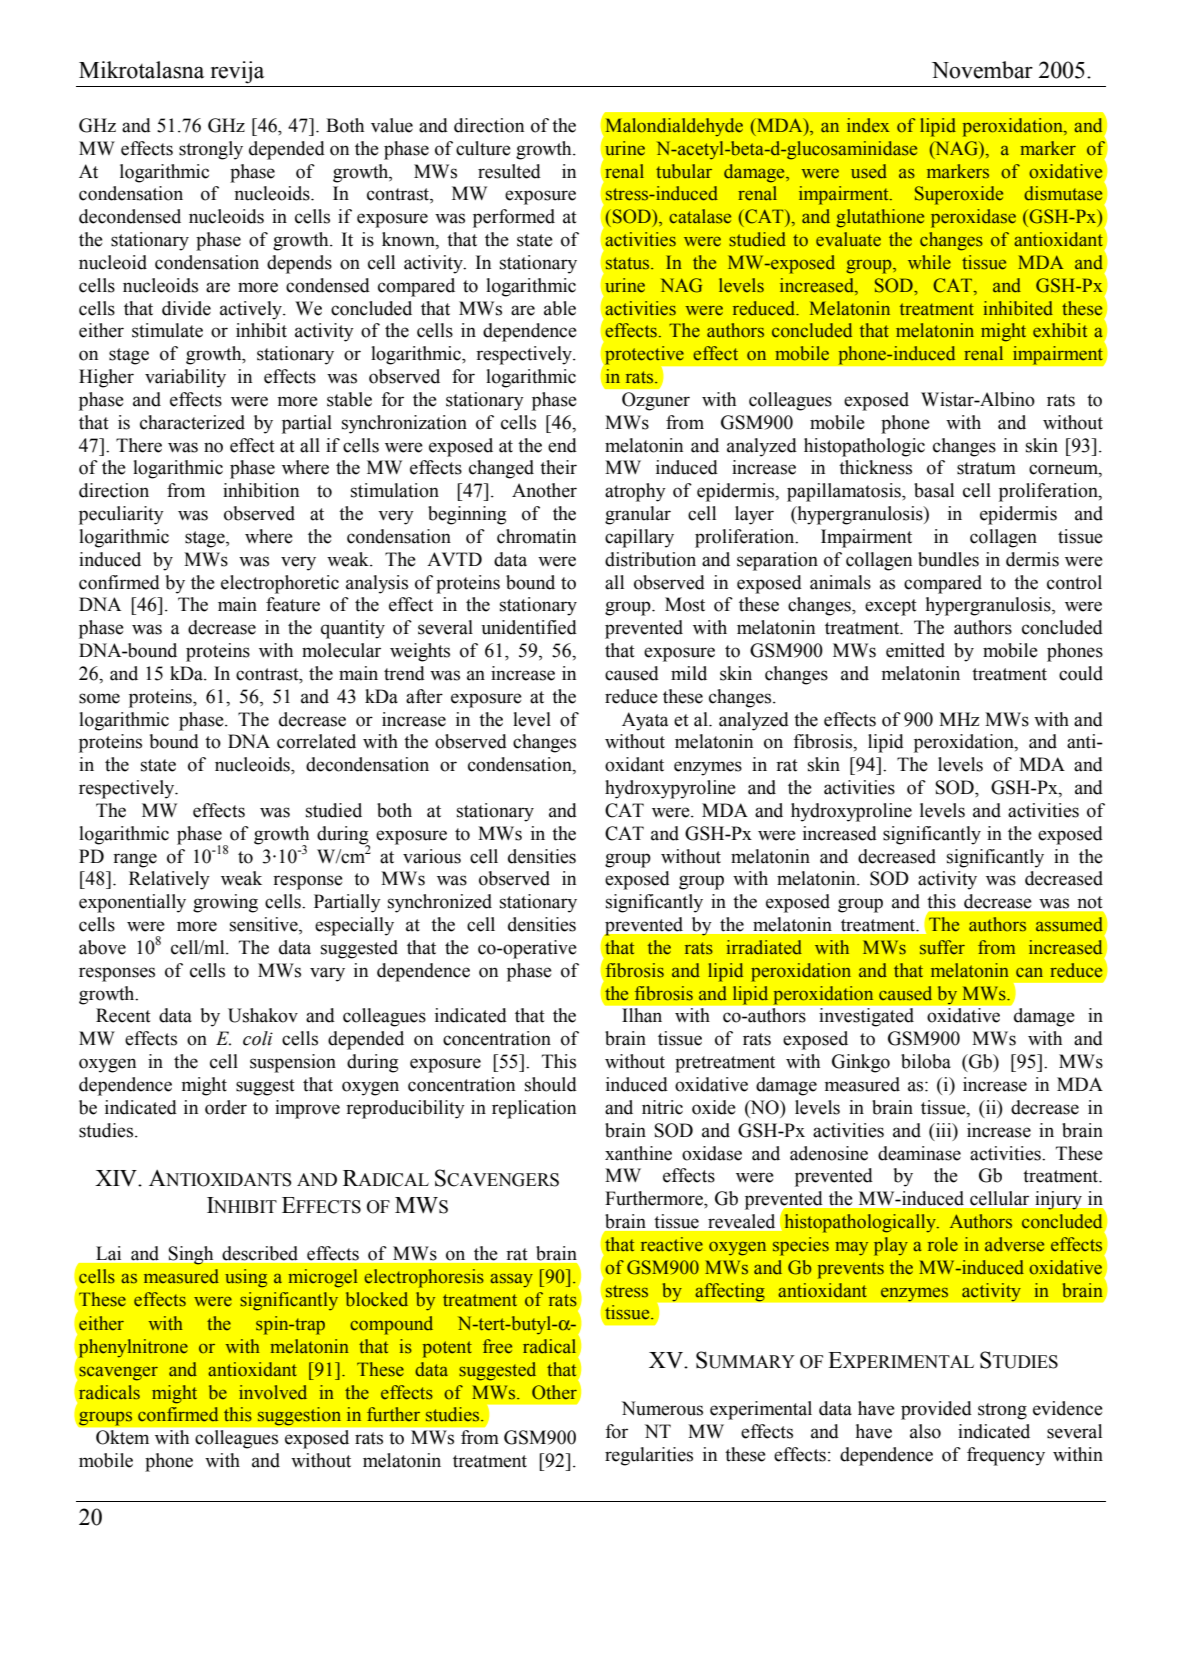 Image resolution: width=1181 pixels, height=1672 pixels. What do you see at coordinates (944, 1130) in the screenshot?
I see `iii` at bounding box center [944, 1130].
